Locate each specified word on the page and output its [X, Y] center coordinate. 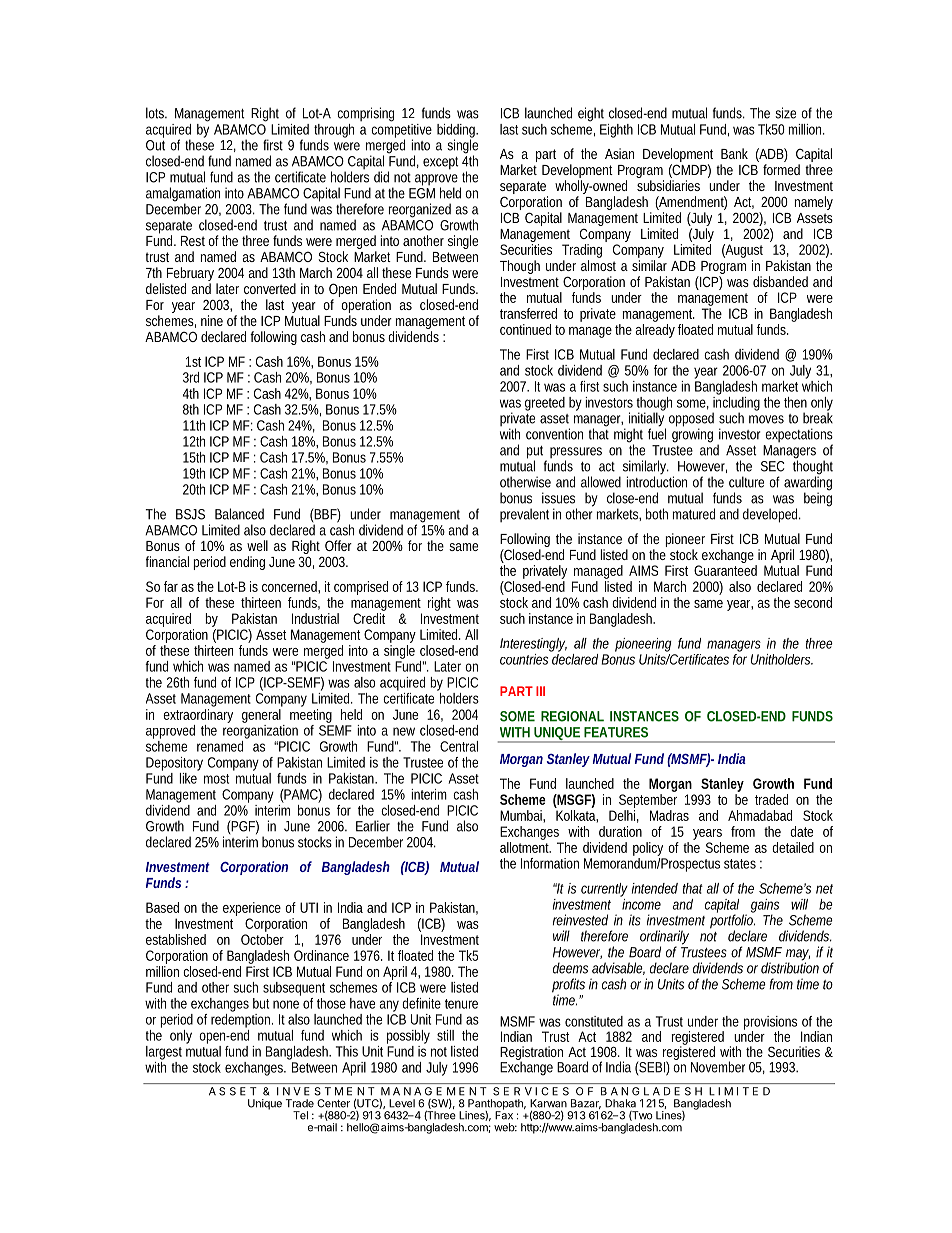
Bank [734, 153]
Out [155, 144]
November [718, 1067]
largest [164, 1053]
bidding [457, 132]
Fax [504, 1114]
